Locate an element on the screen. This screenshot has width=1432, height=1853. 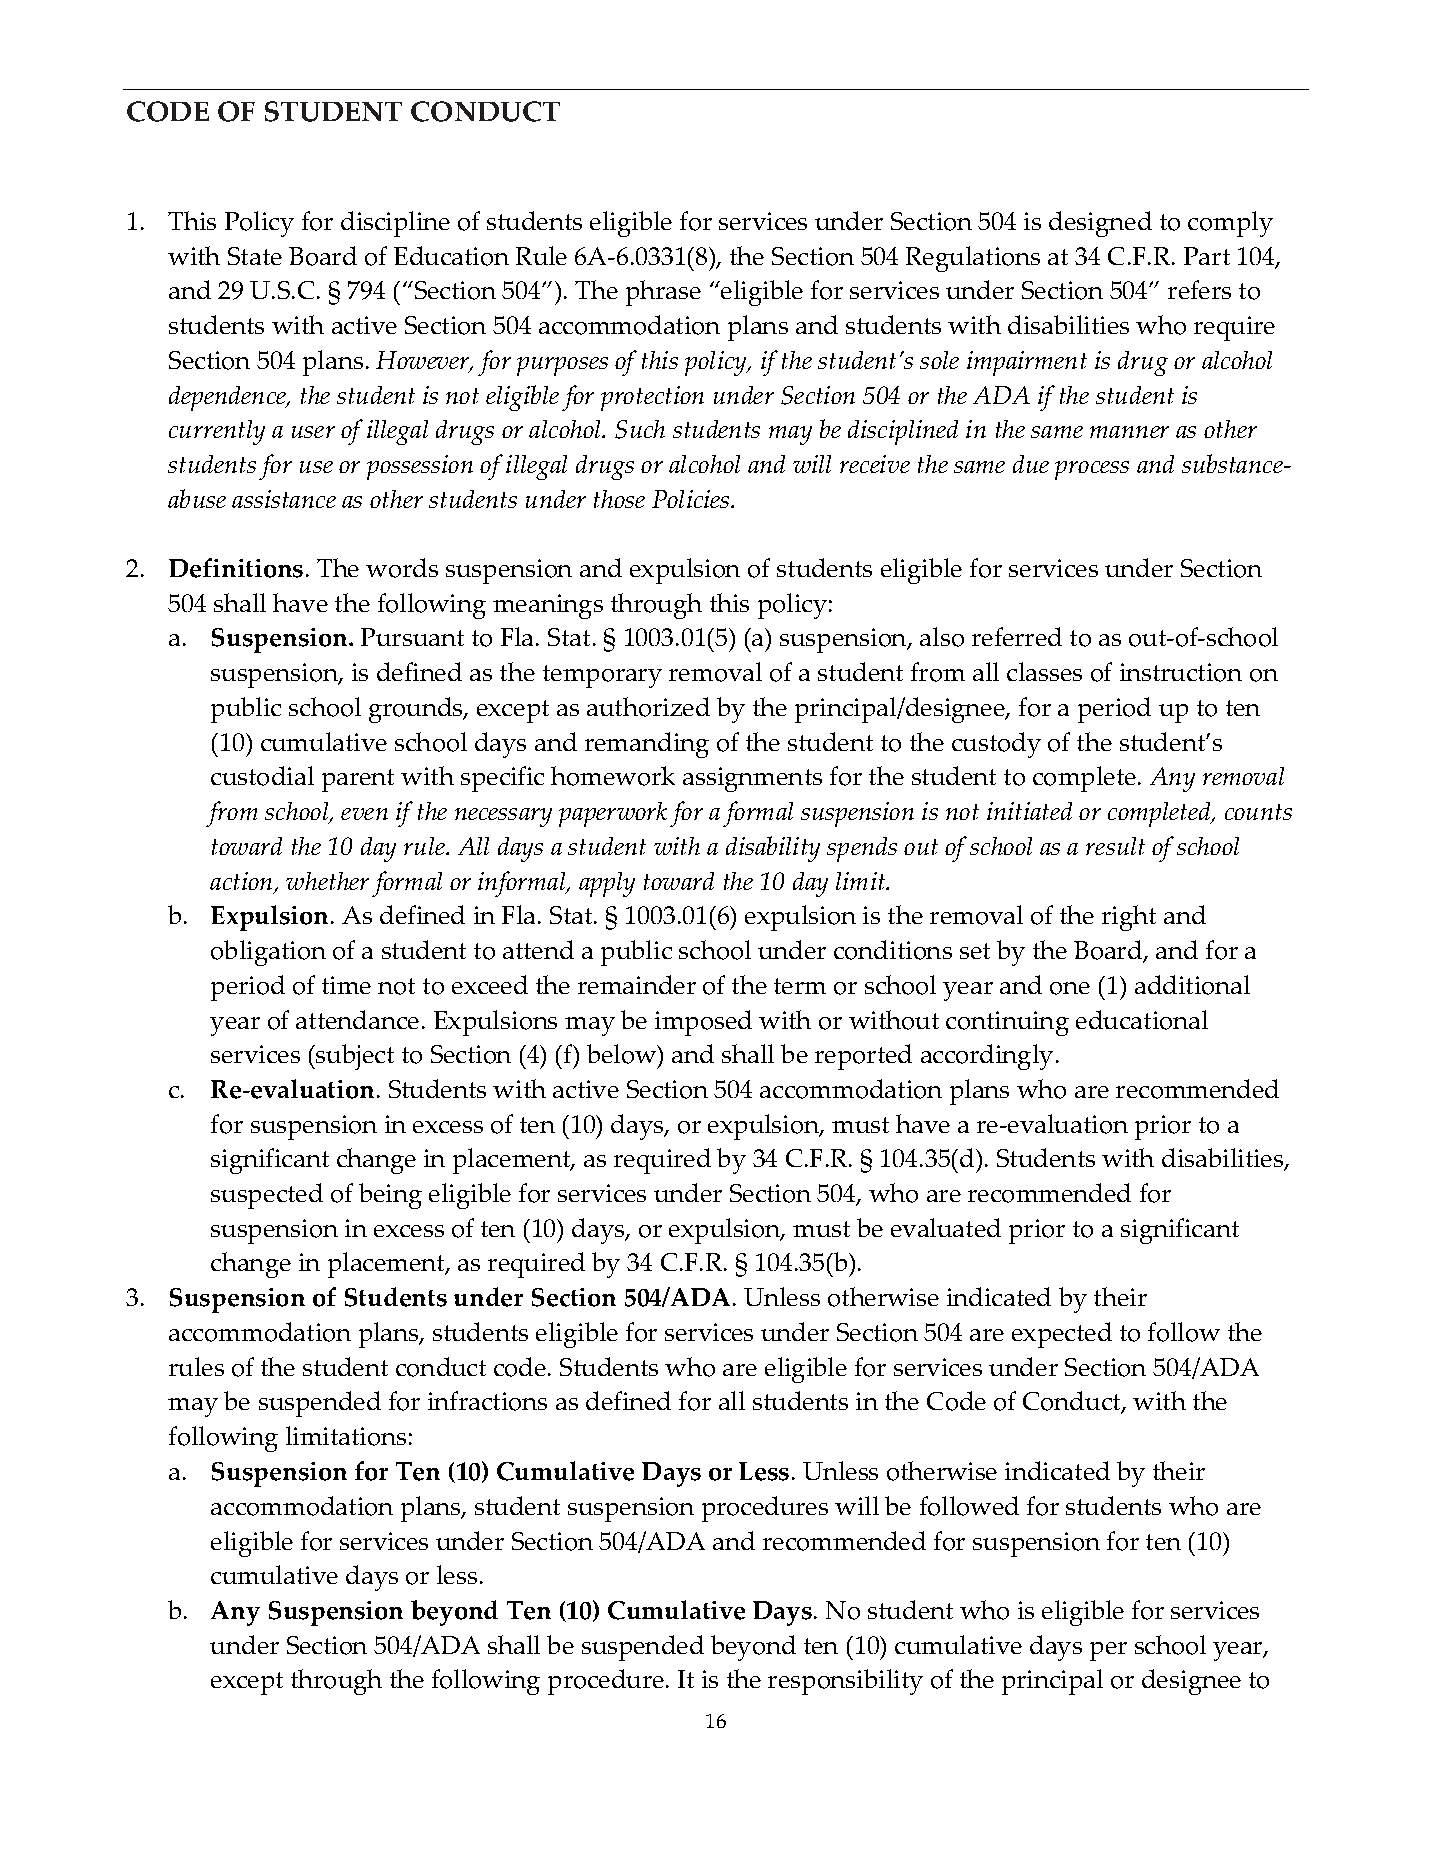
right is located at coordinates (1129, 918).
